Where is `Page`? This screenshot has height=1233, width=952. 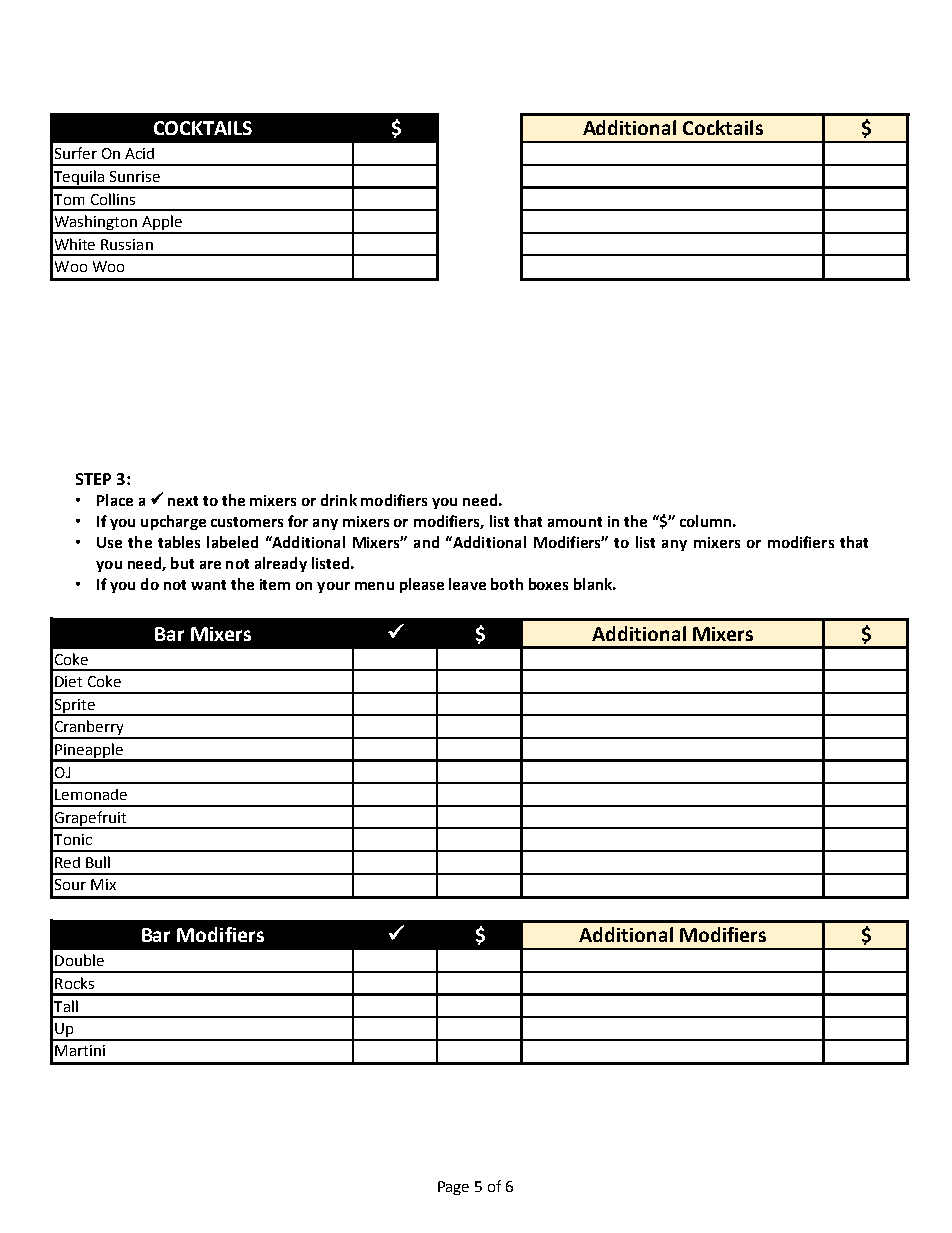 Page is located at coordinates (453, 1188).
